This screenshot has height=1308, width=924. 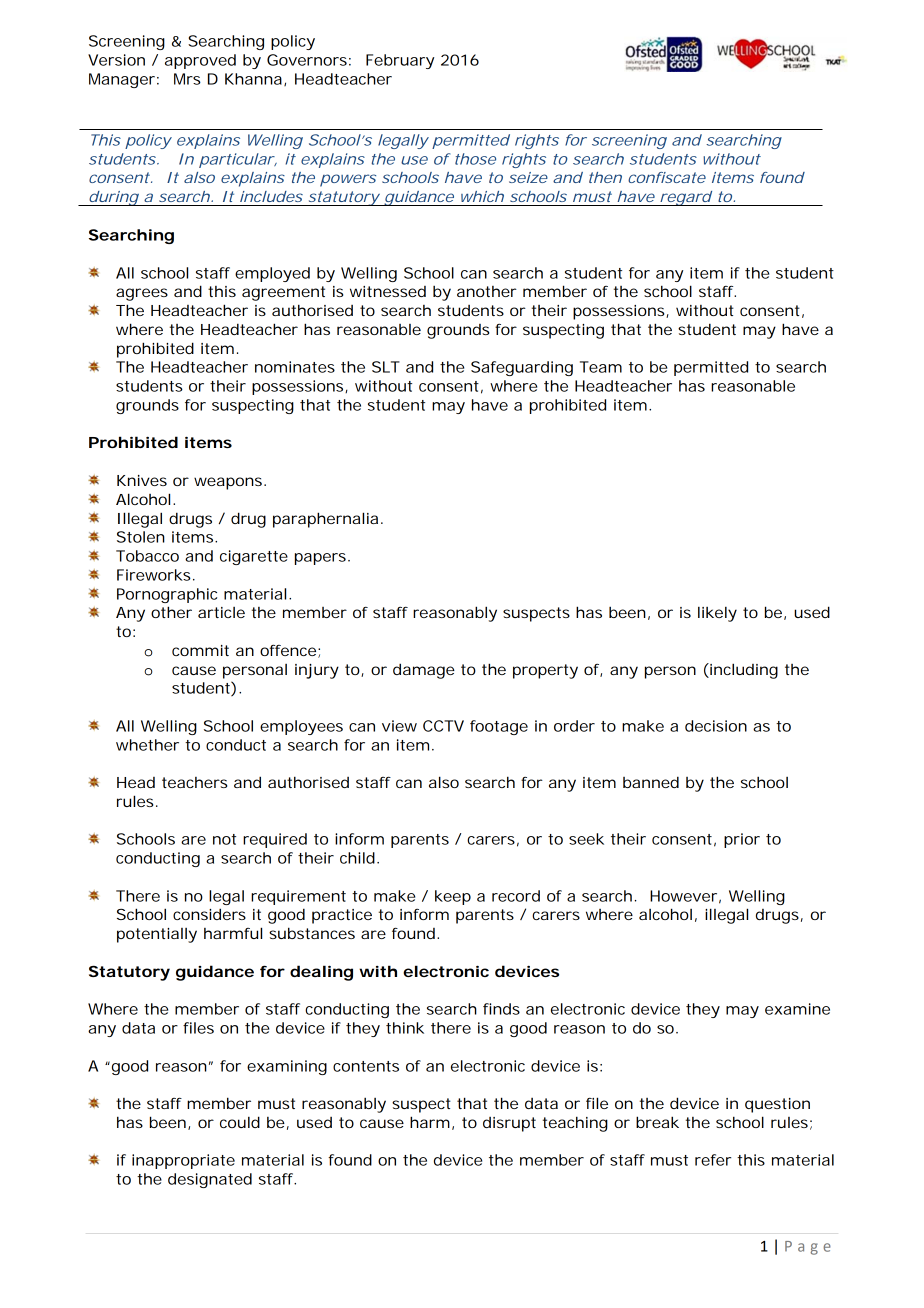 I want to click on designated, so click(x=210, y=1180).
